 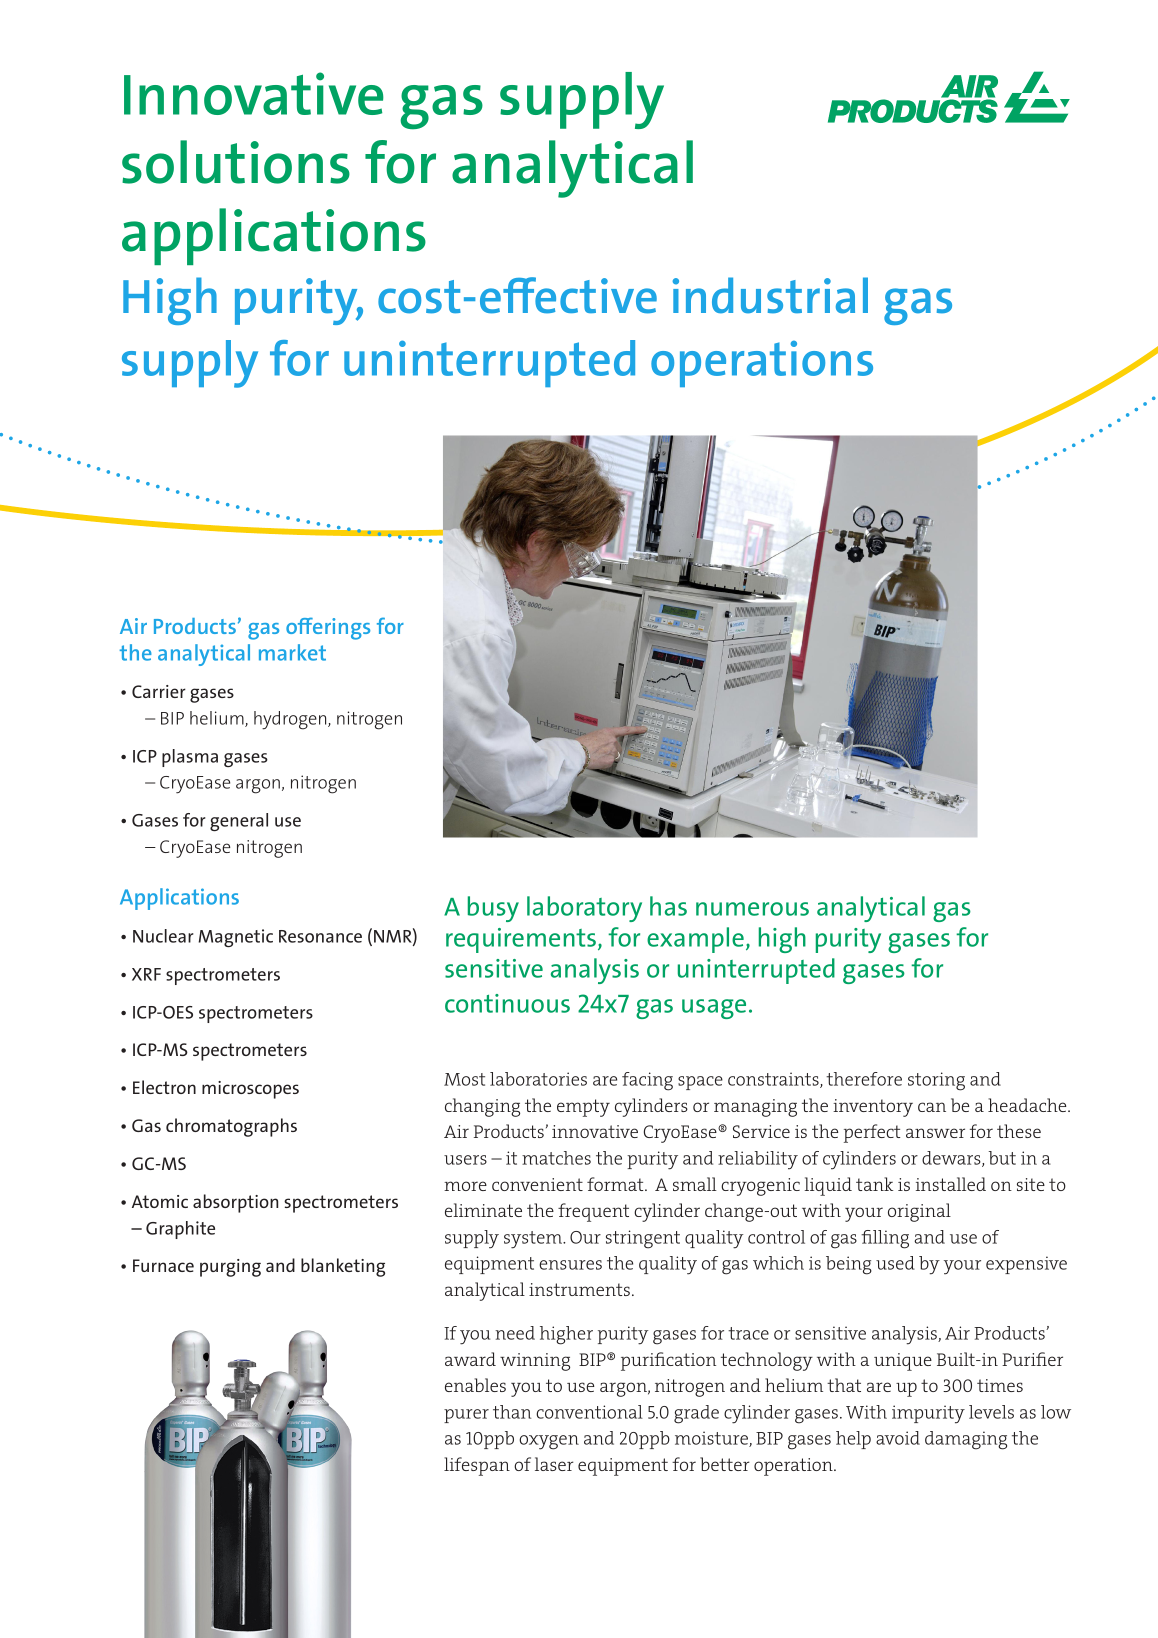 What do you see at coordinates (328, 628) in the image?
I see `offerings` at bounding box center [328, 628].
